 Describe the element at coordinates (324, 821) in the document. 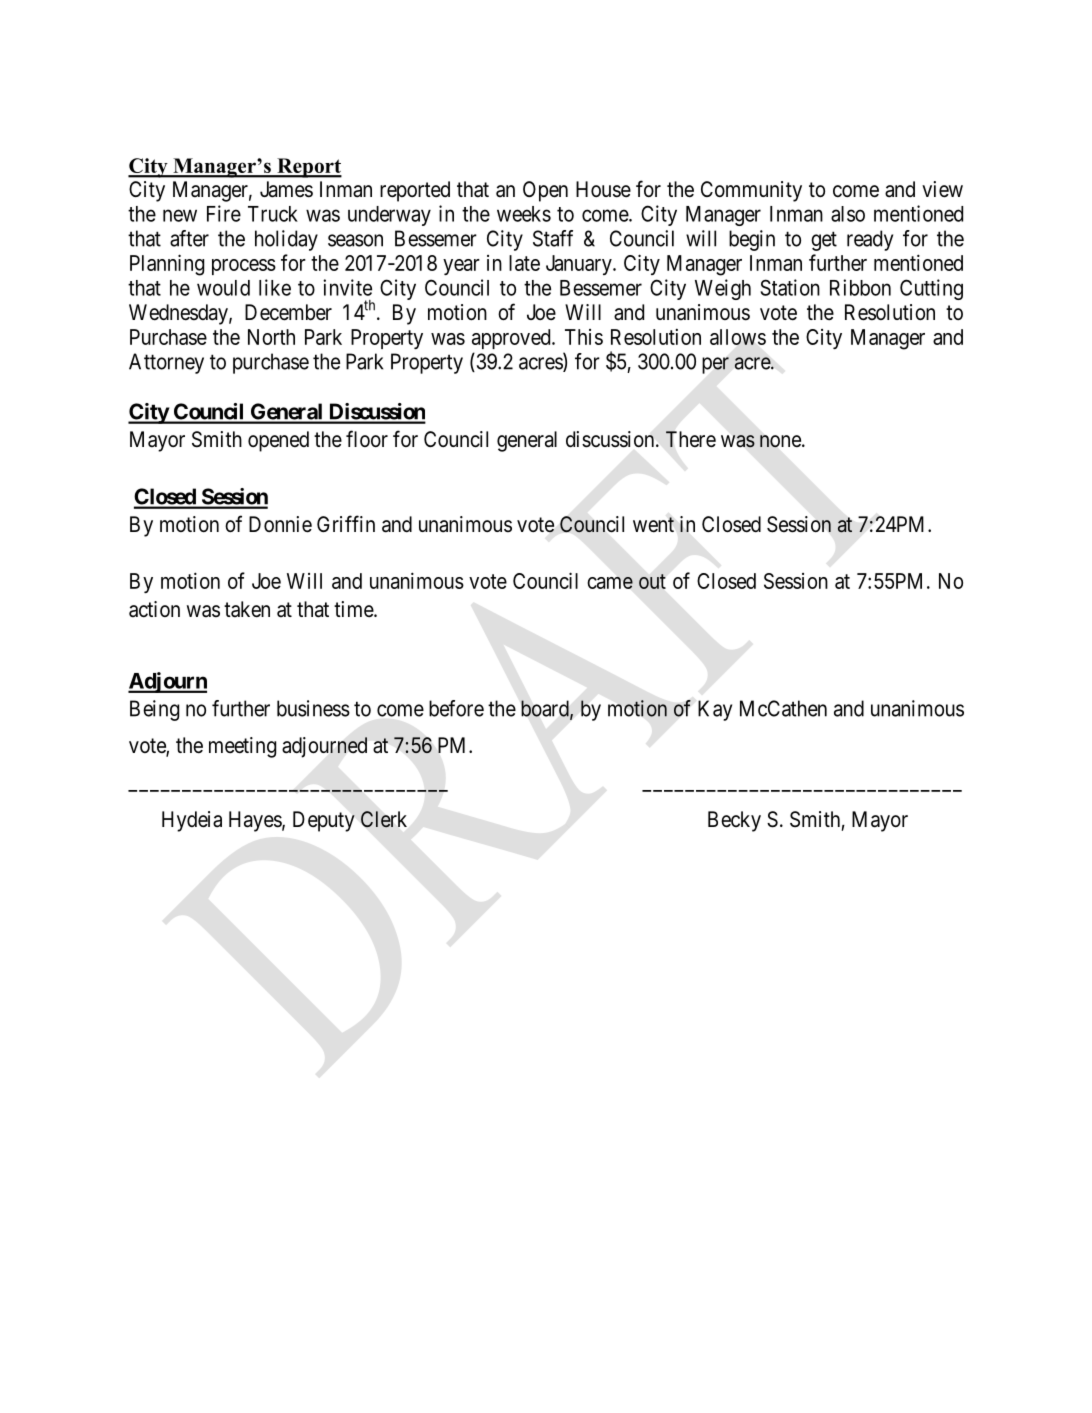

I see `Deputy` at that location.
